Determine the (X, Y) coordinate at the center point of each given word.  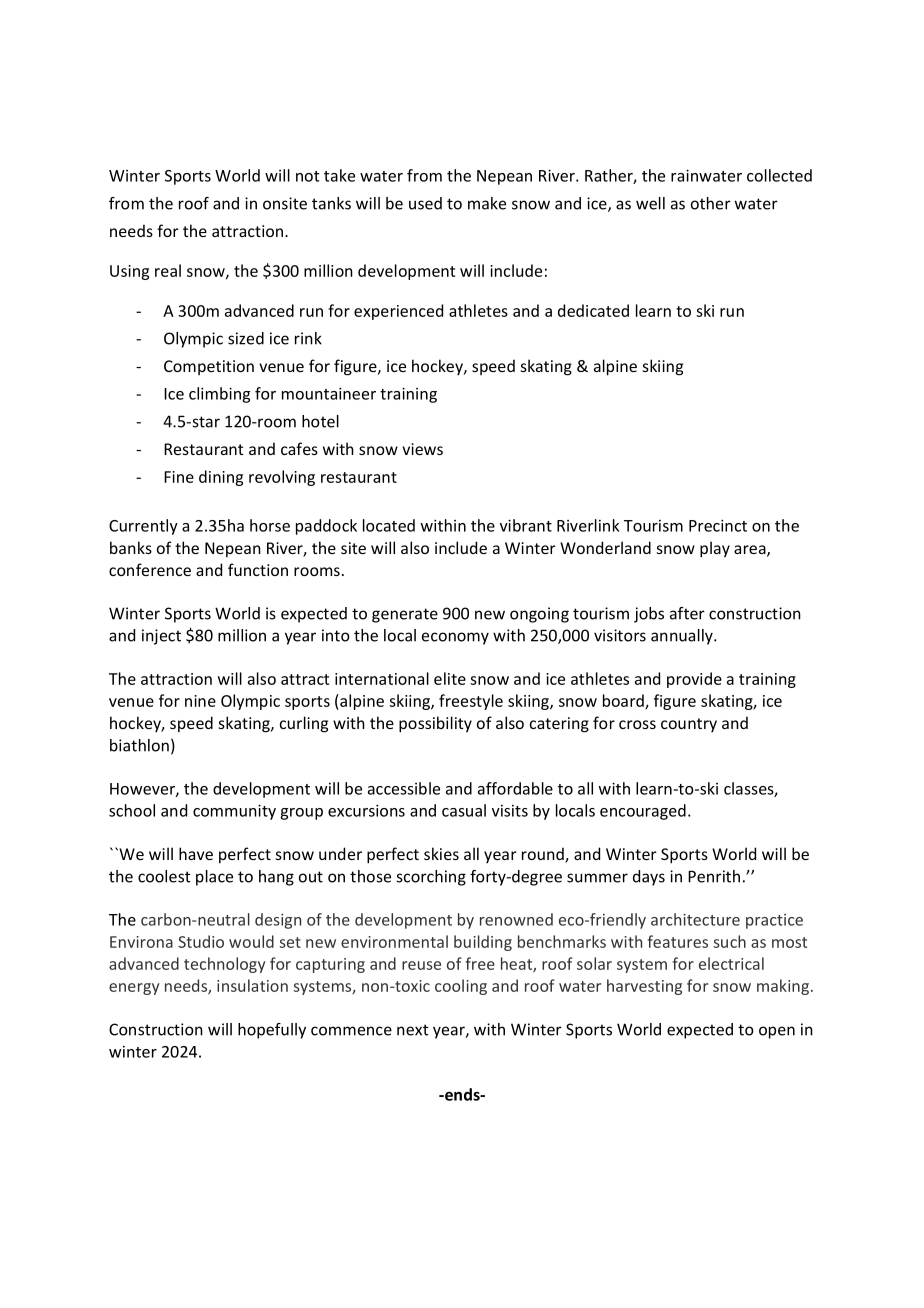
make (487, 203)
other (711, 203)
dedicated (593, 310)
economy (455, 638)
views (422, 449)
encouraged (643, 812)
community (234, 812)
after (687, 613)
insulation (252, 985)
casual (464, 810)
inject (161, 637)
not (307, 176)
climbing (219, 395)
